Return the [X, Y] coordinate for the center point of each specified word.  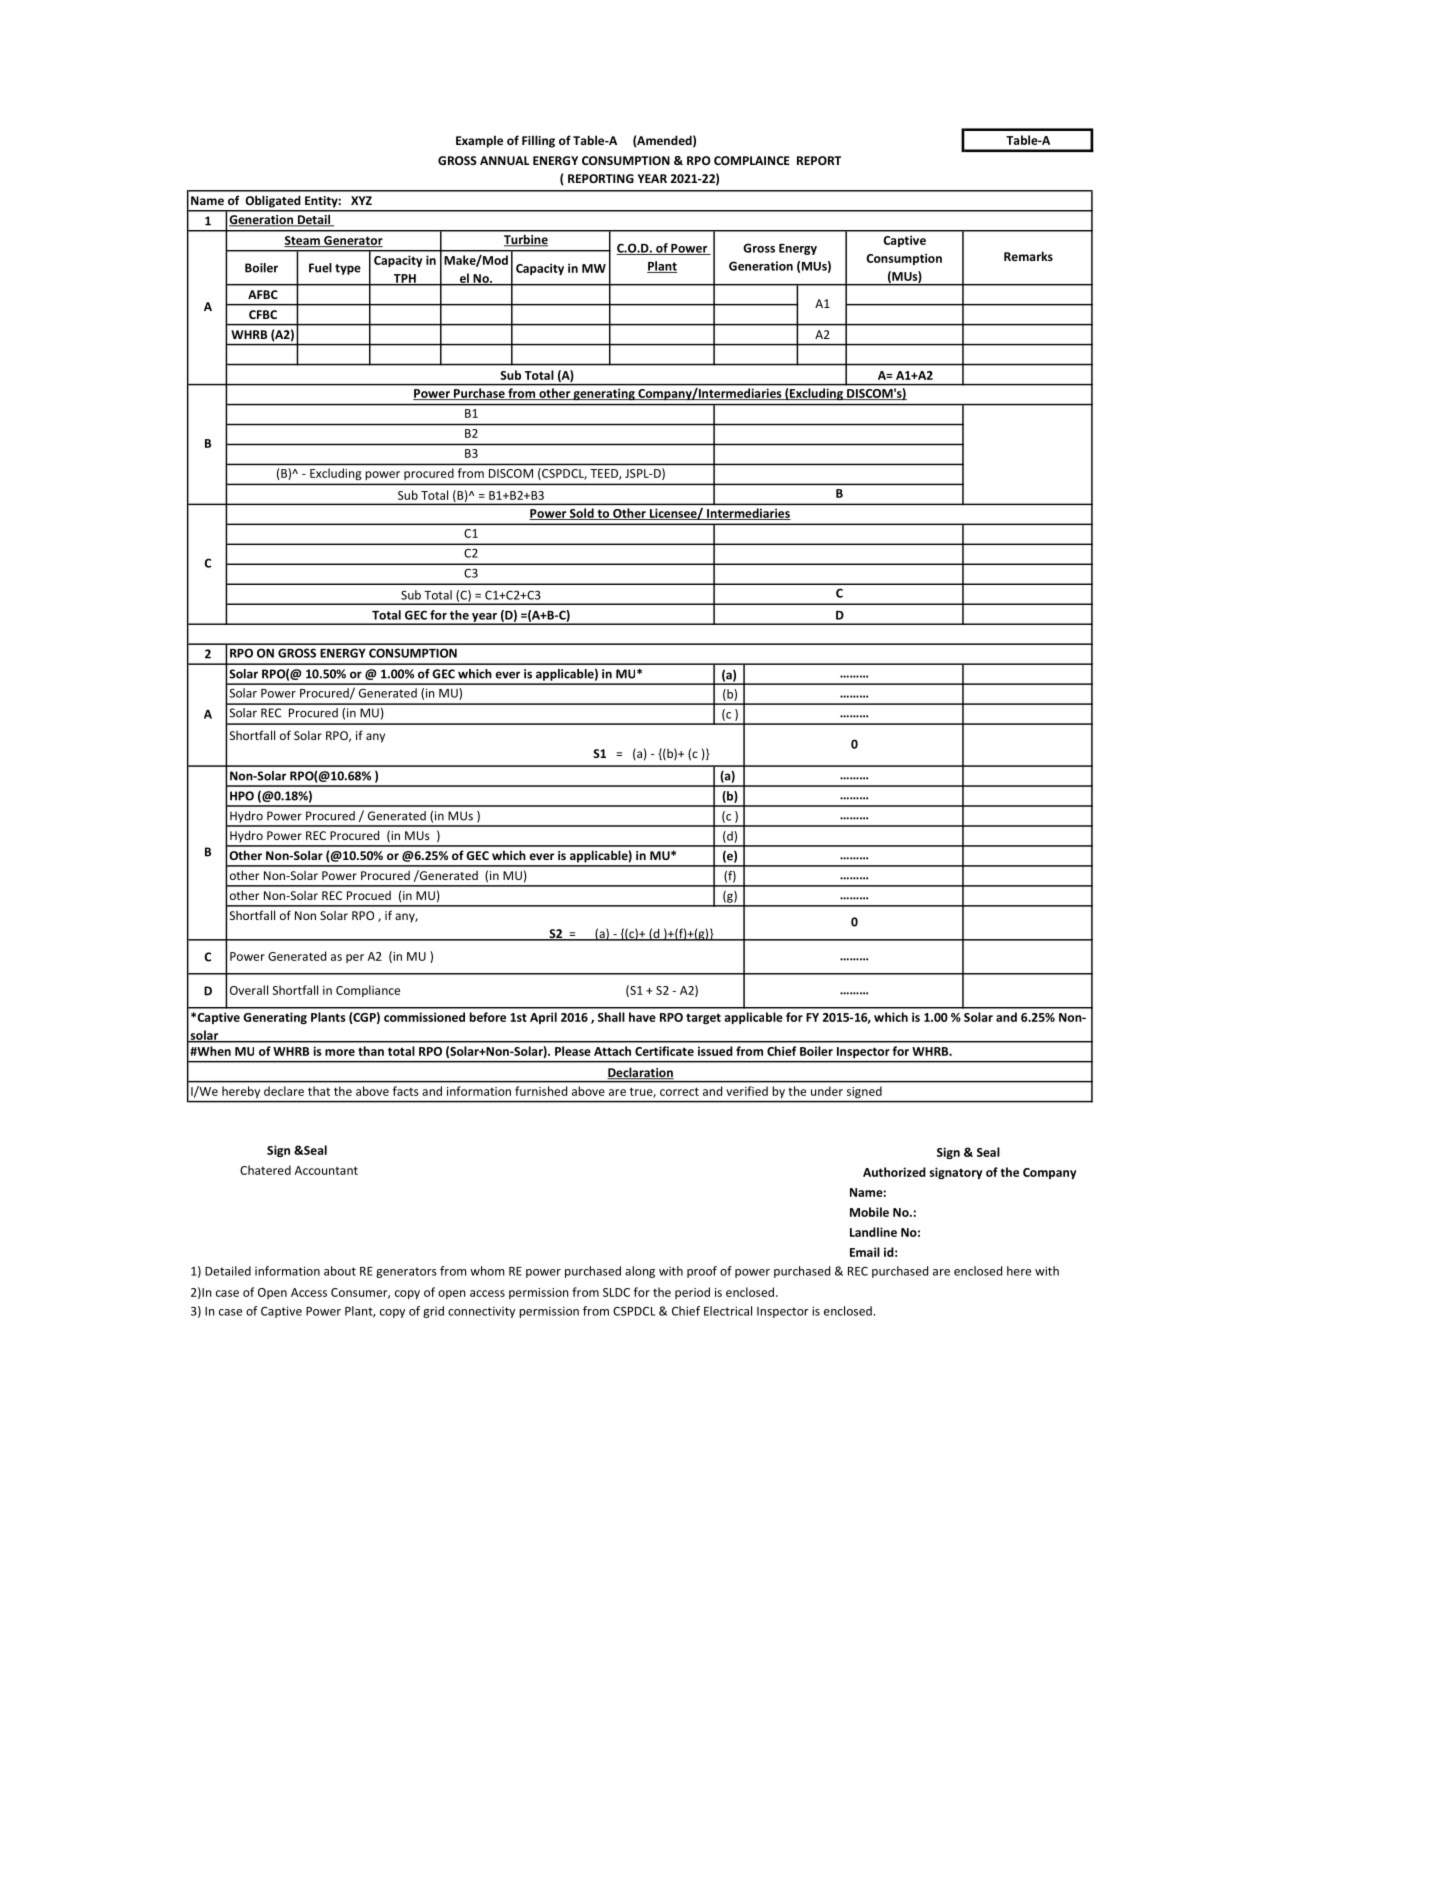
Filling [538, 141]
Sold [582, 514]
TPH [404, 279]
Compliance [368, 991]
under [827, 1091]
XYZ [361, 200]
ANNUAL [504, 160]
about [340, 1271]
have [642, 1017]
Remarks [1028, 256]
